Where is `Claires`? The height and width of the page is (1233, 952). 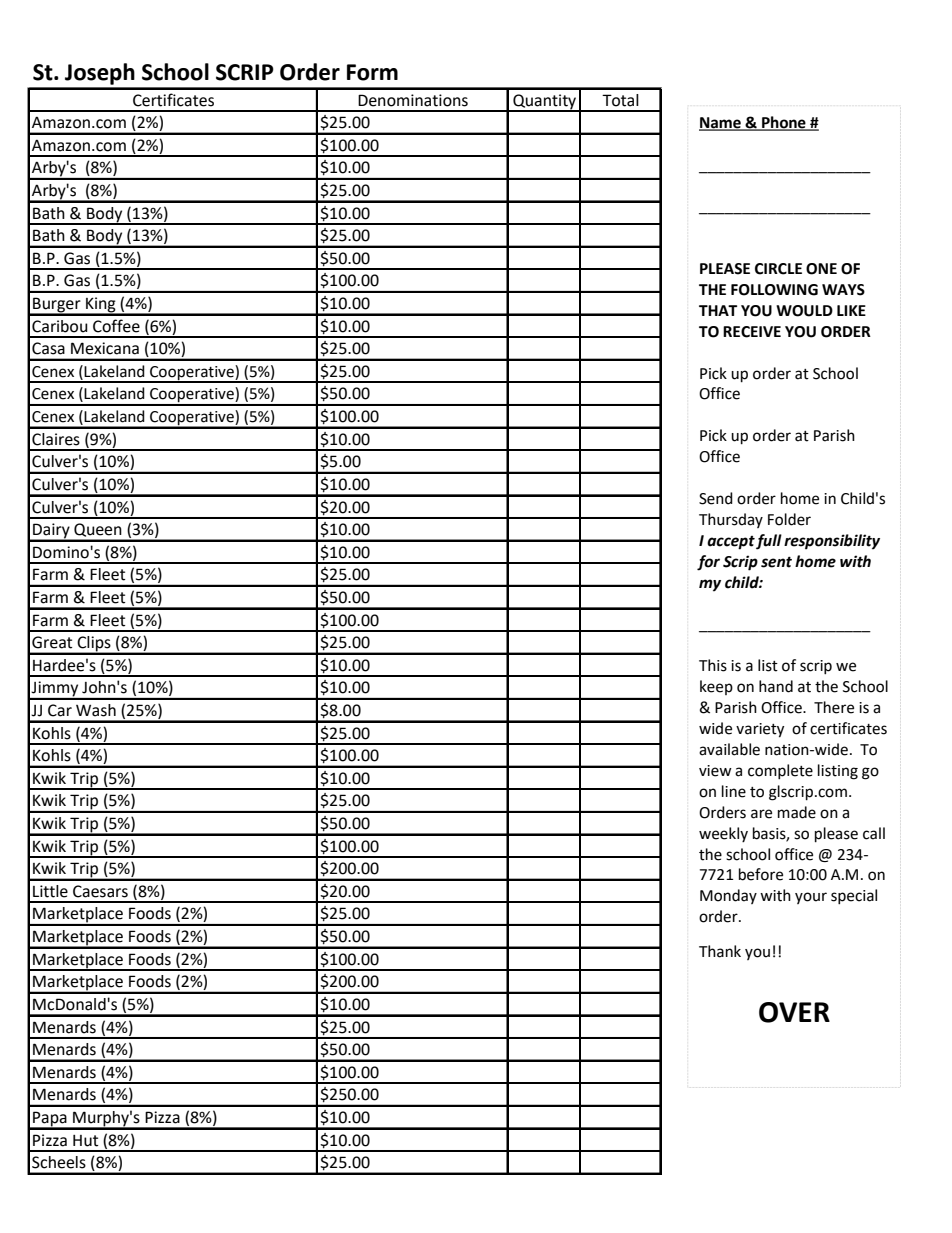 Claires is located at coordinates (56, 439).
